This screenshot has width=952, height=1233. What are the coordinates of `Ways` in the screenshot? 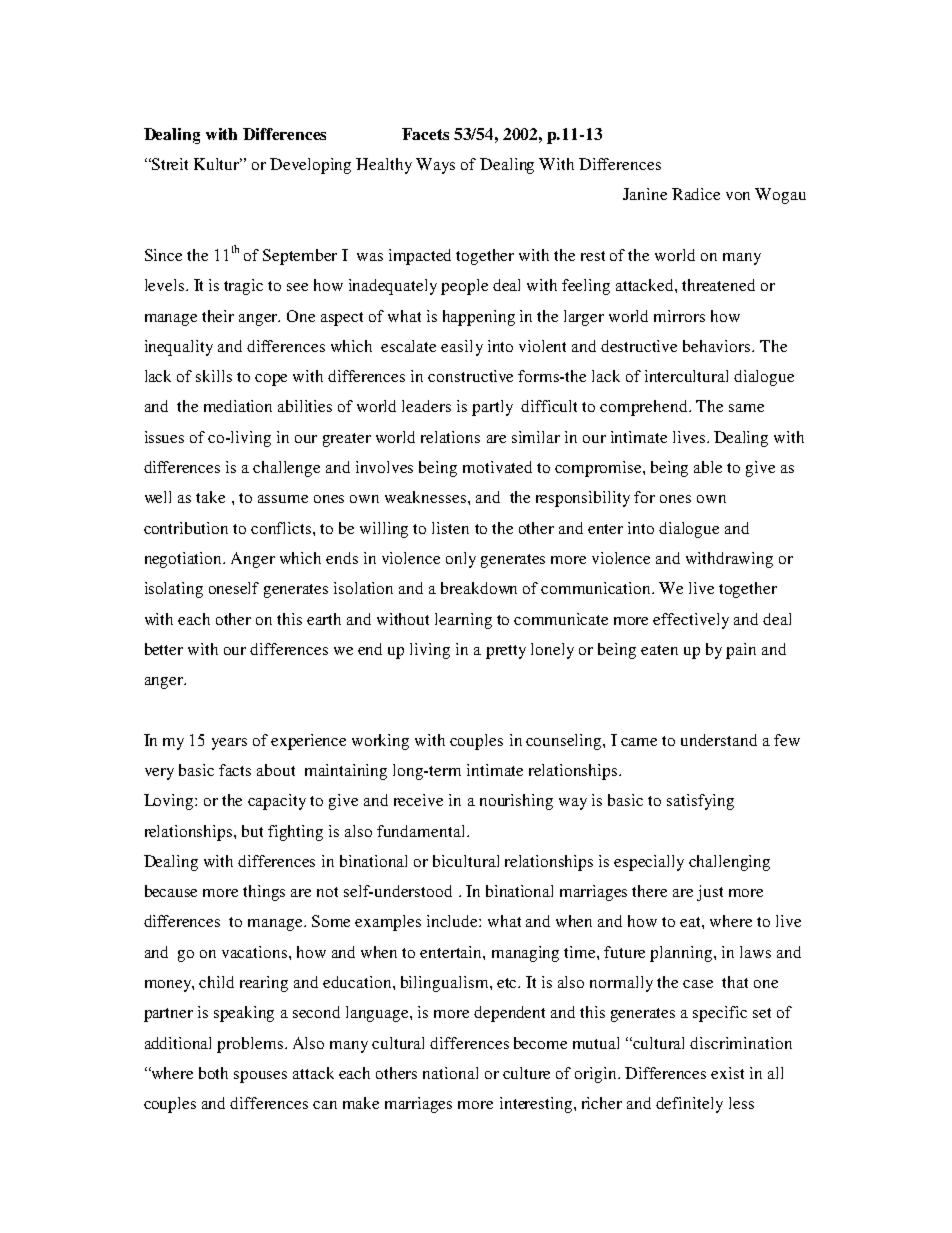 It's located at (435, 166).
